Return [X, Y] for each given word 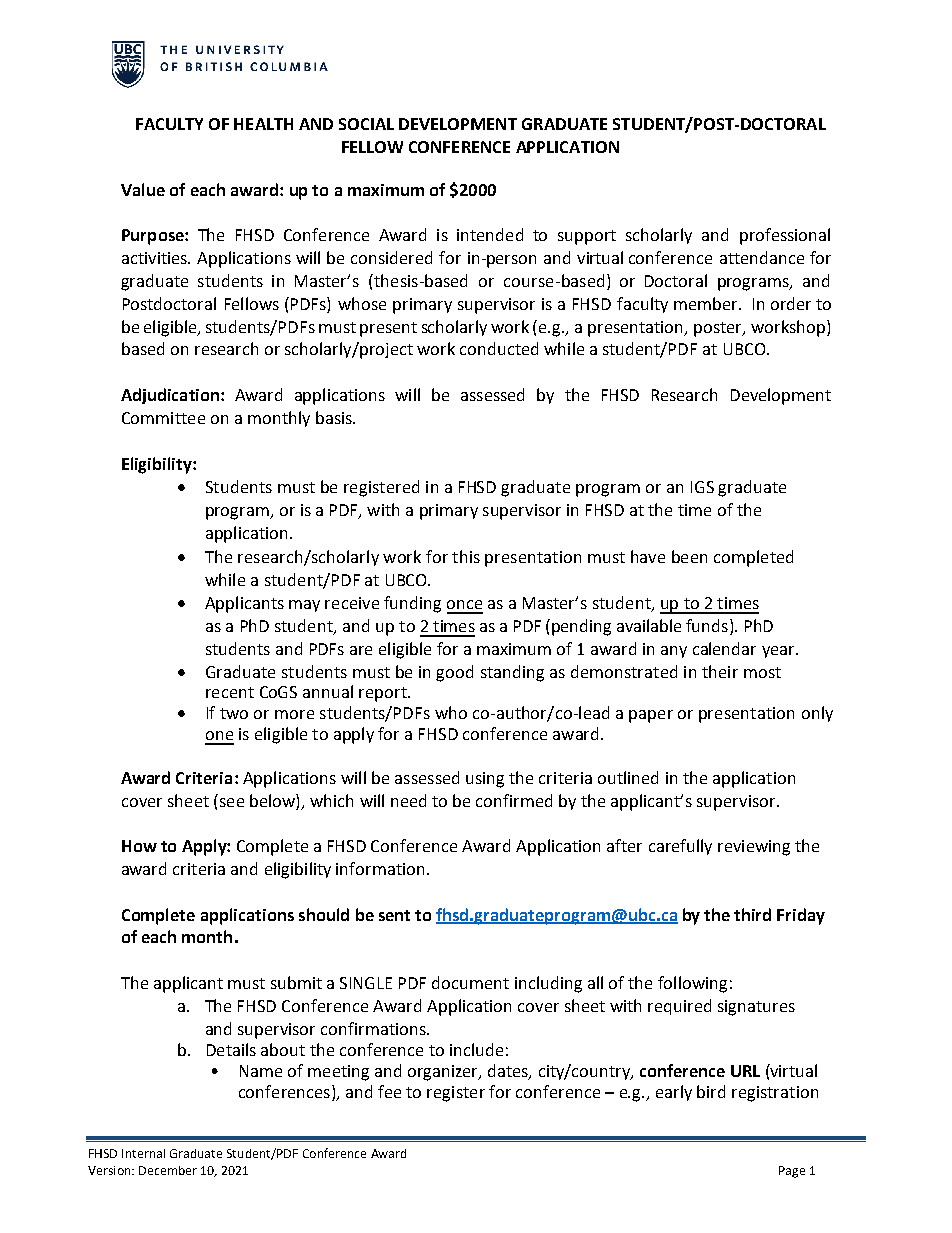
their [720, 671]
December [168, 1170]
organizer [444, 1073]
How [139, 846]
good [454, 673]
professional [785, 236]
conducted [499, 348]
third [752, 914]
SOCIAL [366, 124]
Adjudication [170, 396]
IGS [702, 487]
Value [143, 189]
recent [230, 692]
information [380, 868]
